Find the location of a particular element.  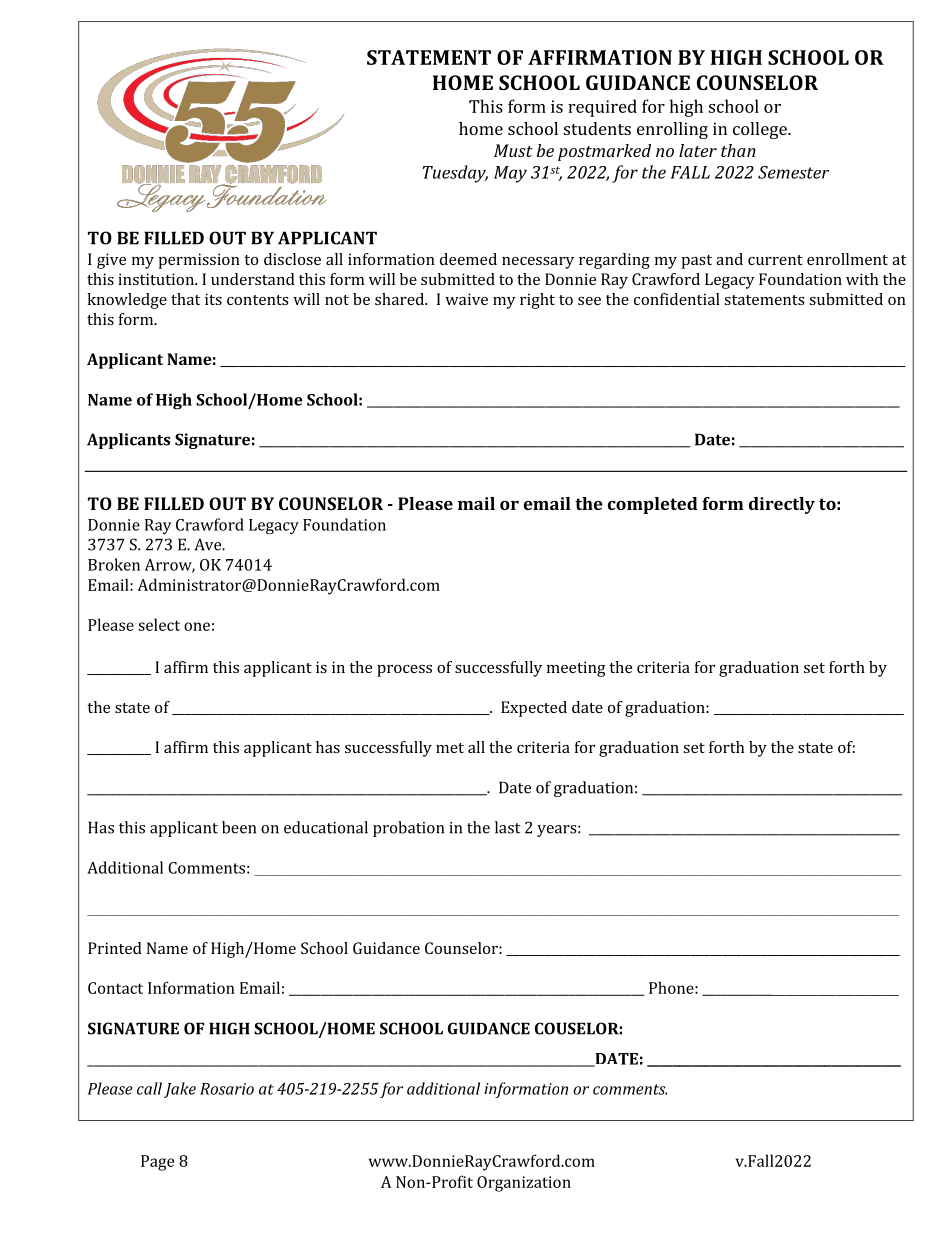

college is located at coordinates (761, 130).
